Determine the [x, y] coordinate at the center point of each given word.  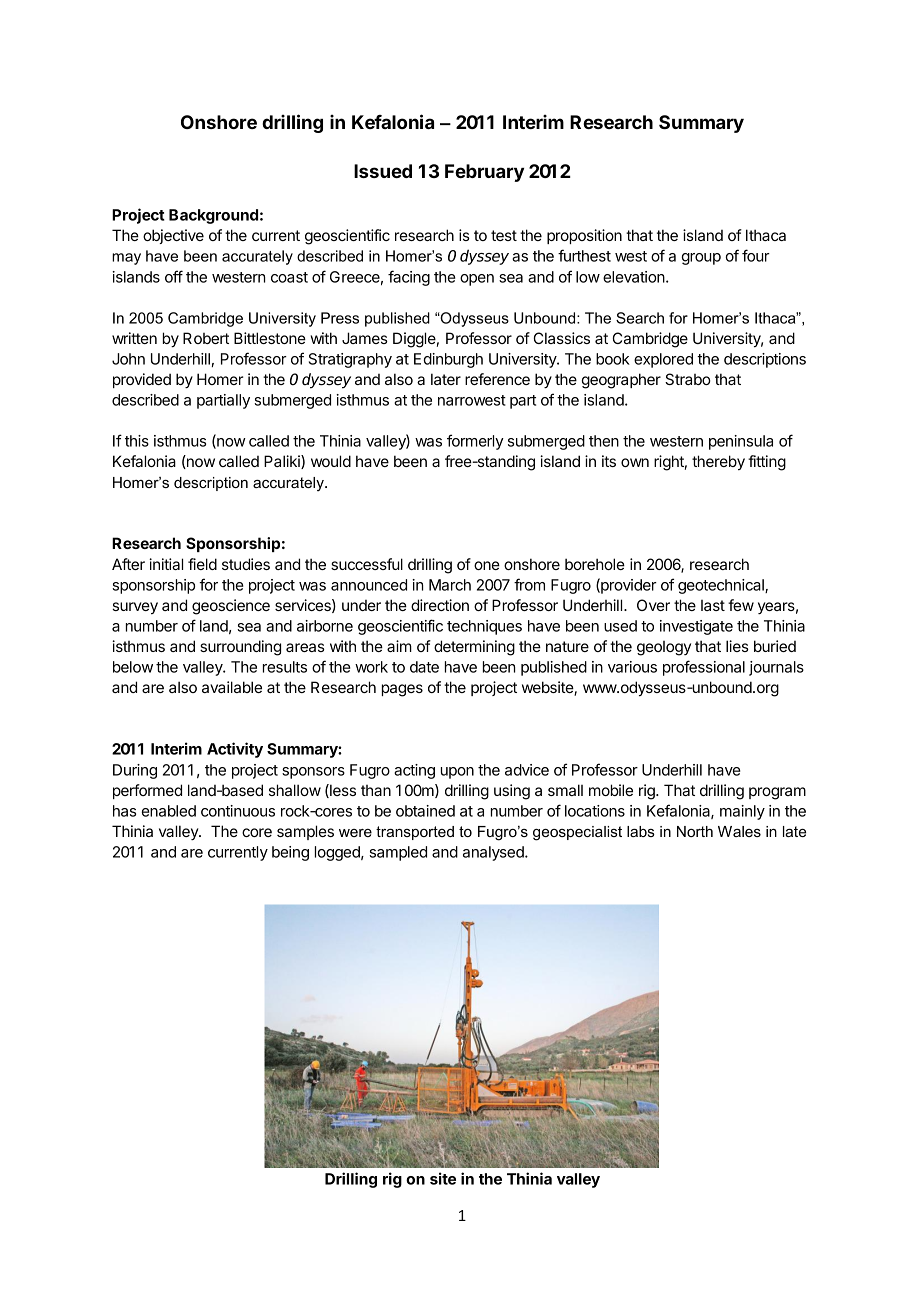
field [202, 564]
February [484, 173]
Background [213, 216]
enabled [168, 811]
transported [415, 833]
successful [367, 564]
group [701, 259]
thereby [718, 462]
